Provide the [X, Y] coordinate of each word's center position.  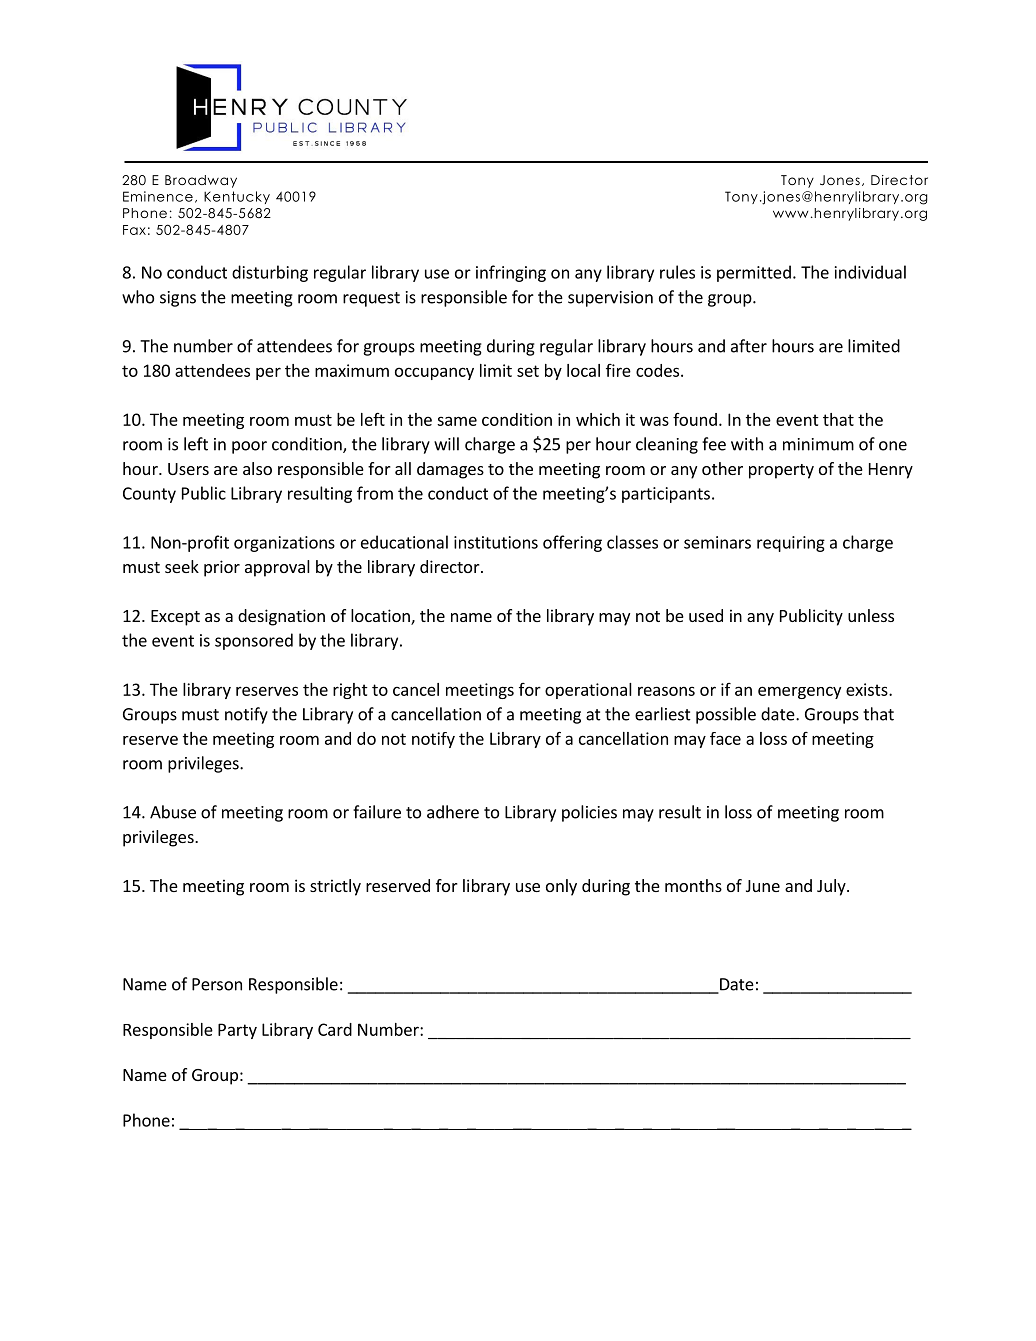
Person [217, 984]
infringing [511, 273]
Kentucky [237, 197]
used [706, 615]
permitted [754, 273]
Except [175, 618]
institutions [496, 542]
